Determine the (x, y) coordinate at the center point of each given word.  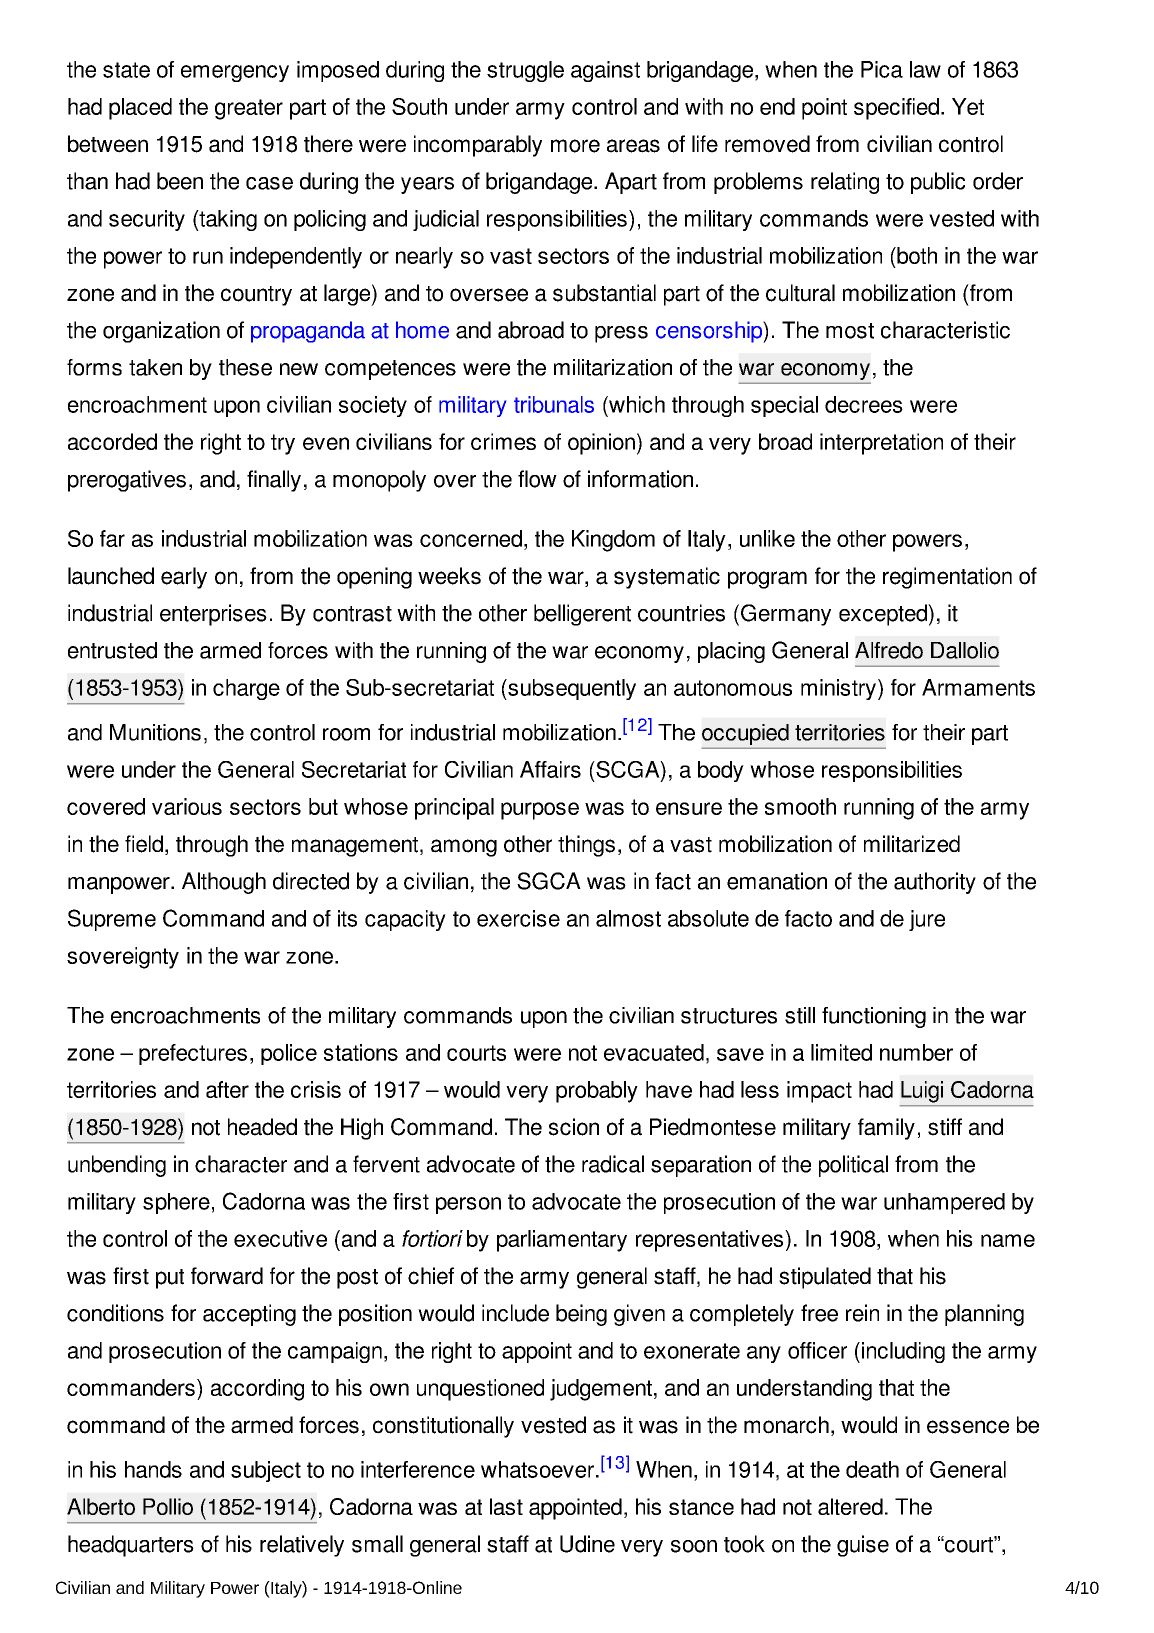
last (506, 1506)
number (916, 1052)
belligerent (582, 615)
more (575, 146)
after (227, 1089)
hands (153, 1469)
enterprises (213, 615)
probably (597, 1092)
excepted (884, 615)
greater (249, 109)
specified (896, 109)
